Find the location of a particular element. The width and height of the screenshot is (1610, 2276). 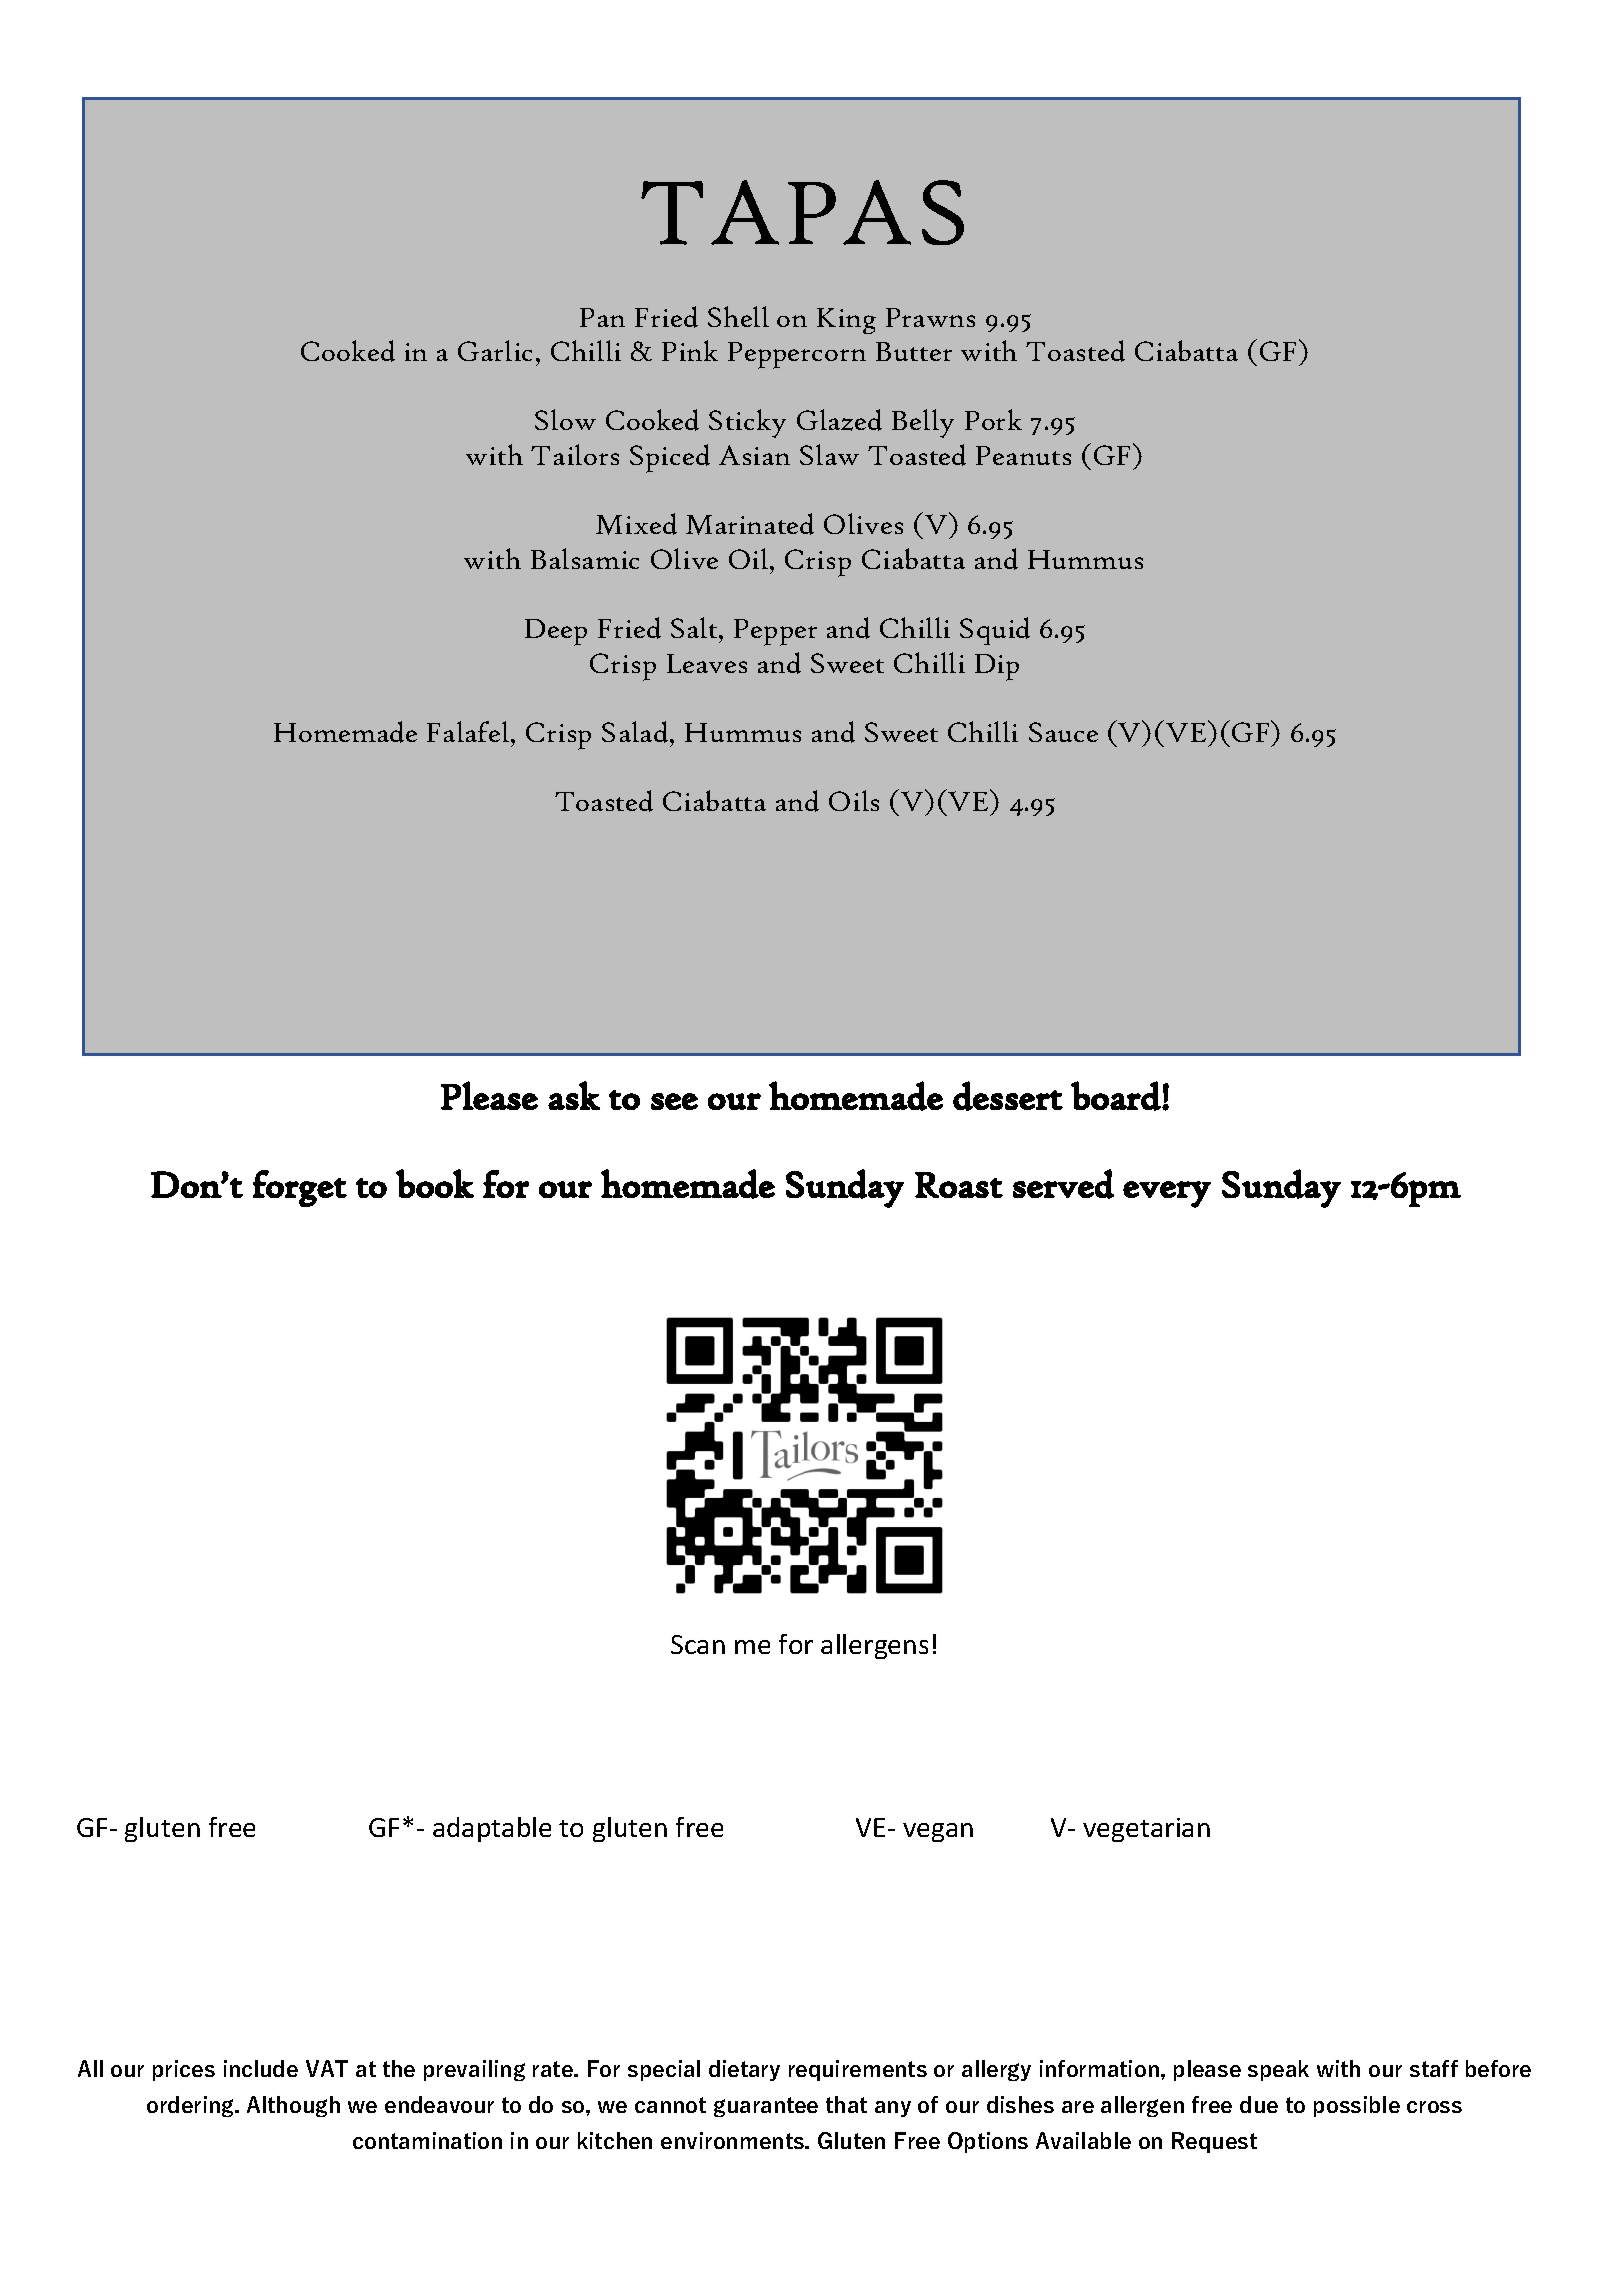

Roast is located at coordinates (959, 1185).
